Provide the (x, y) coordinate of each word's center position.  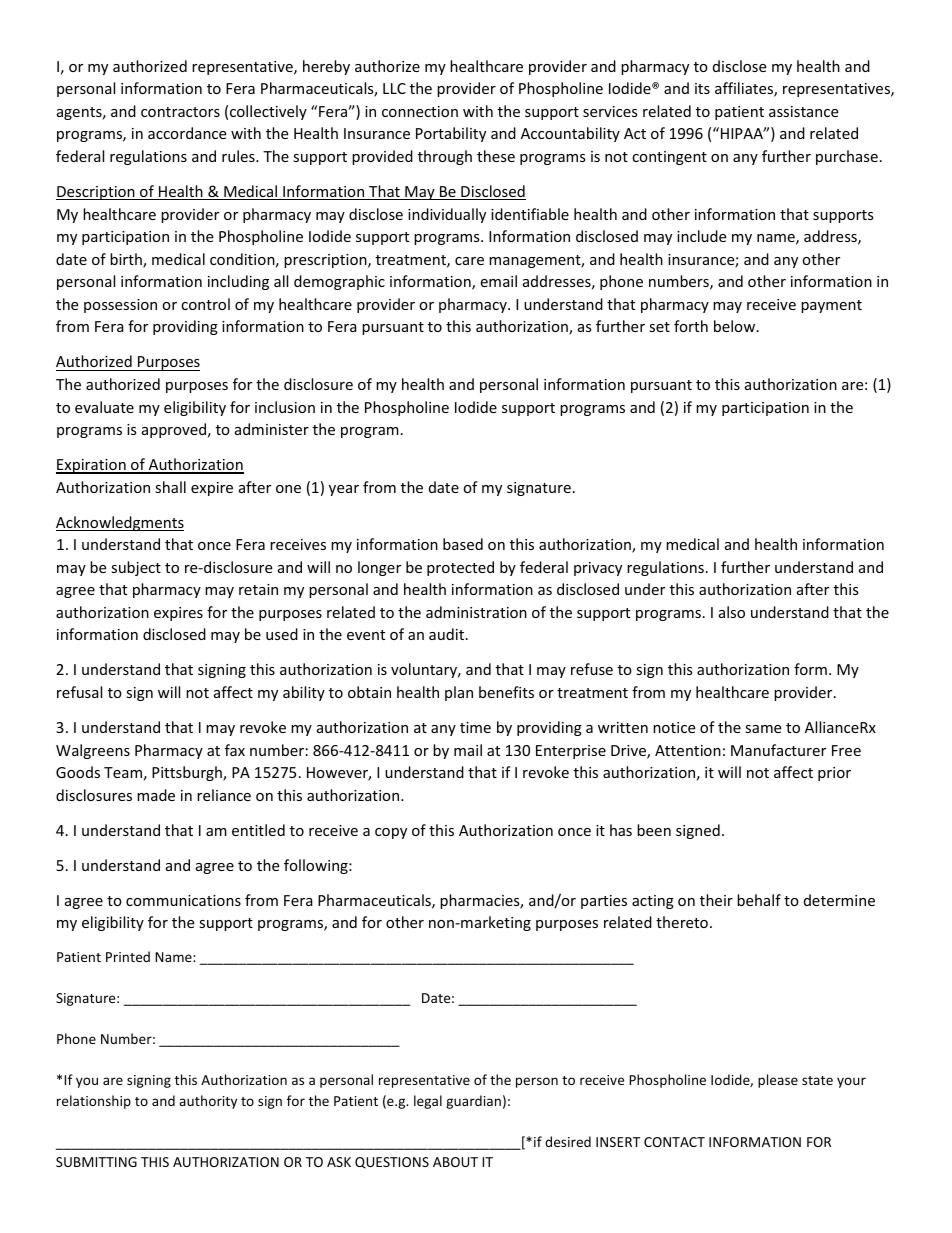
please (778, 1081)
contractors (180, 112)
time (475, 727)
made (156, 795)
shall (170, 487)
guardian (473, 1102)
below (736, 326)
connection (420, 111)
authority (208, 1102)
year (344, 490)
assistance (803, 111)
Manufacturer (778, 750)
